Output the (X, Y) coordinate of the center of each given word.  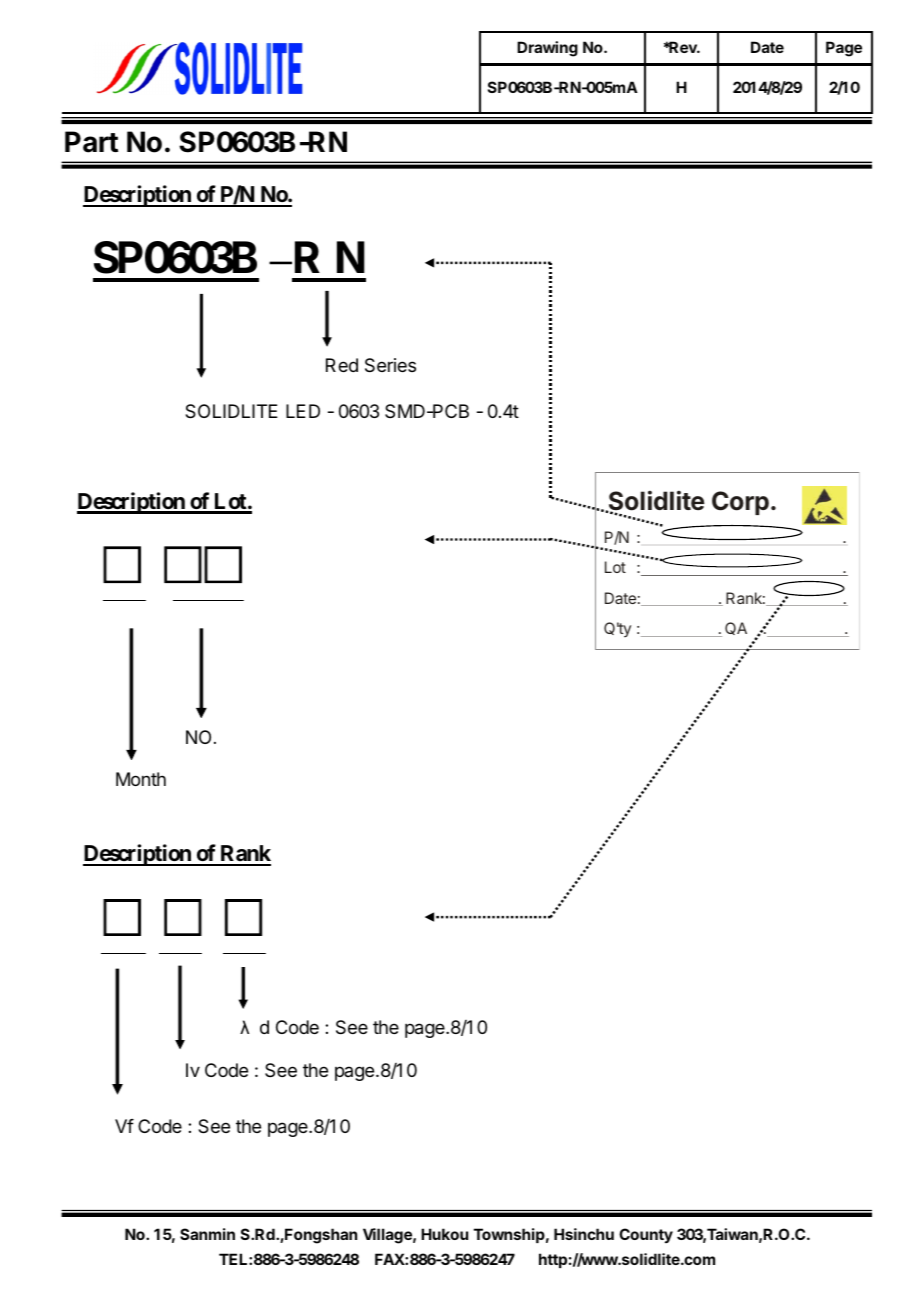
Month (141, 779)
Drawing (547, 49)
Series (390, 365)
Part (91, 142)
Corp (740, 503)
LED (303, 411)
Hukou (444, 1234)
